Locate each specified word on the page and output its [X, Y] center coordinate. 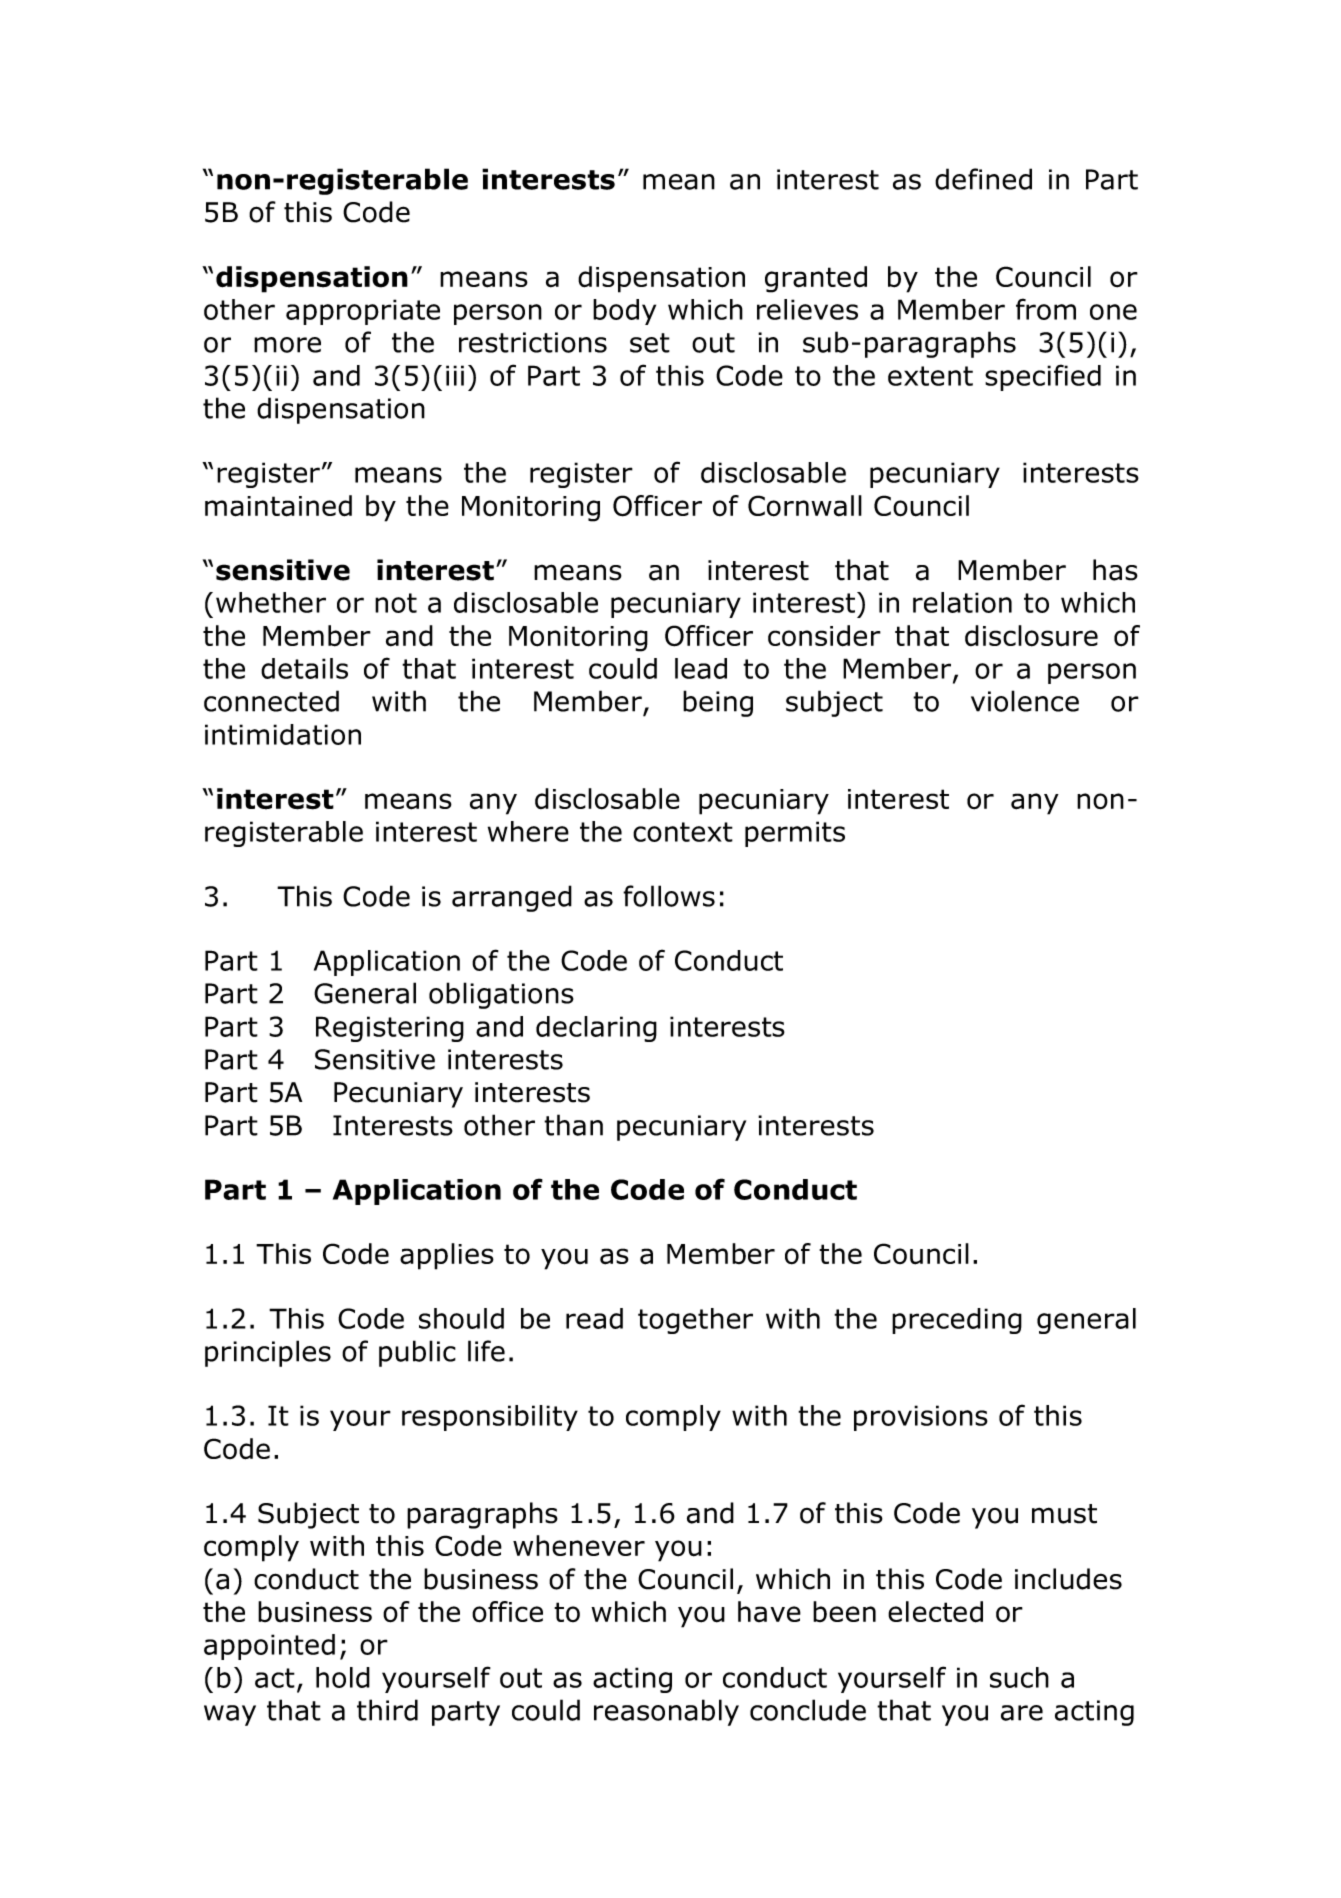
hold [343, 1677]
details [304, 668]
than [573, 1125]
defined [983, 179]
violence [1025, 701]
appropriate [363, 312]
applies [447, 1256]
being [718, 703]
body [624, 312]
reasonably [666, 1712]
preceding [957, 1321]
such [1019, 1677]
